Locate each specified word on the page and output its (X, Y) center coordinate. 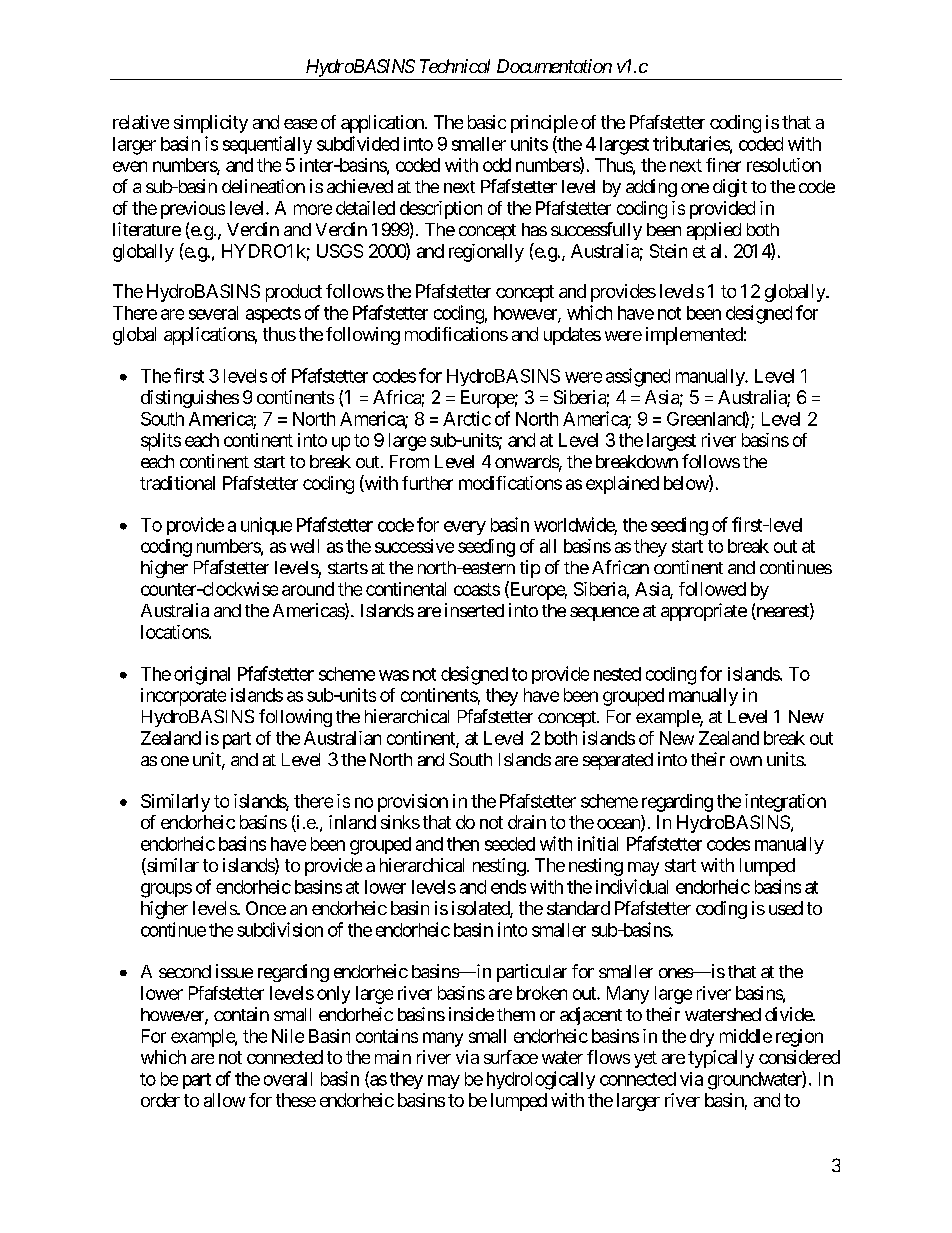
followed (712, 589)
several (213, 313)
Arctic (467, 418)
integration (785, 803)
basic (487, 122)
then (463, 844)
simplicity (211, 124)
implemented (694, 336)
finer (723, 165)
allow (224, 1100)
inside (471, 1014)
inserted (474, 610)
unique (266, 526)
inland (352, 822)
